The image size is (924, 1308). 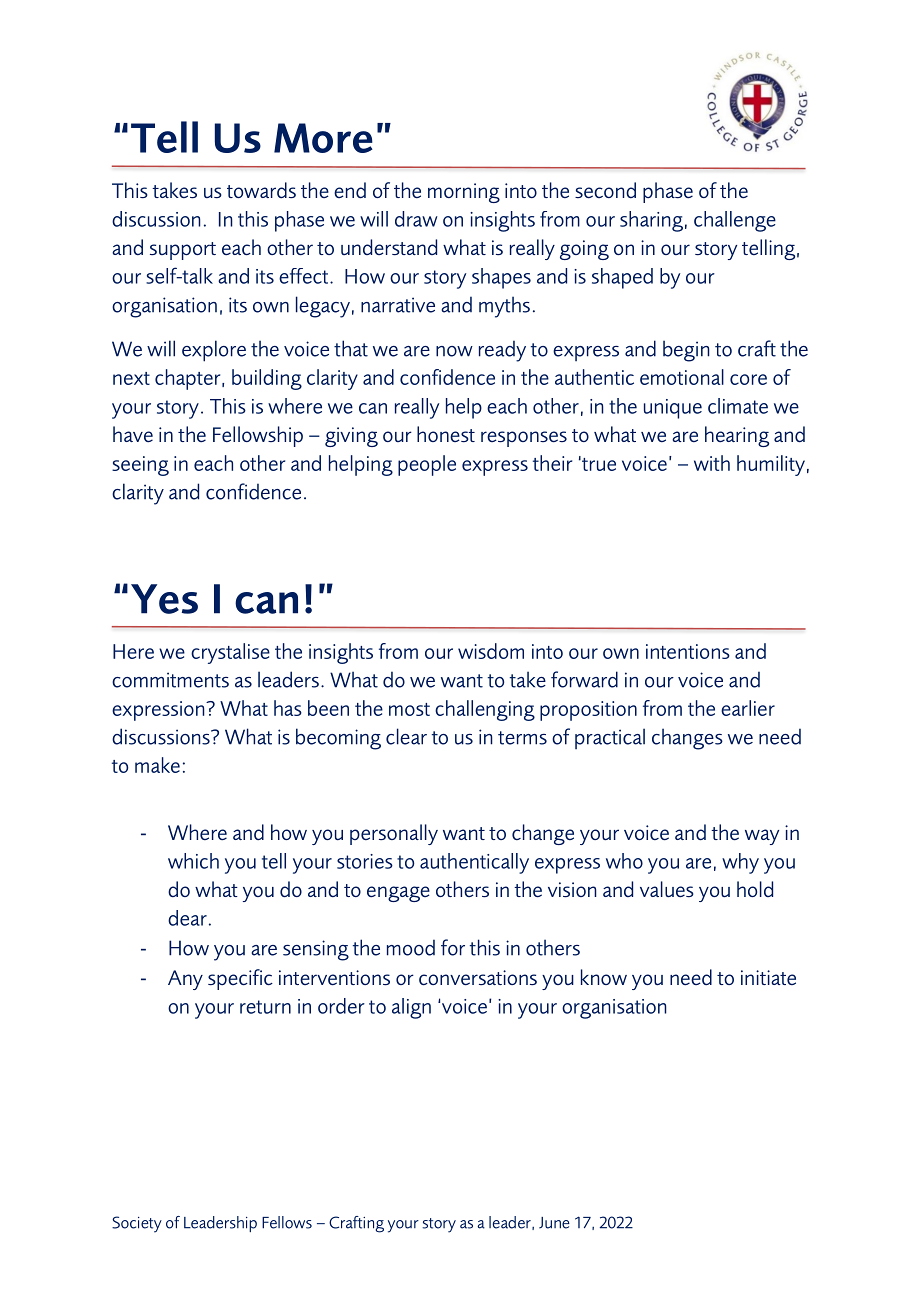 I want to click on initiate, so click(x=768, y=977).
